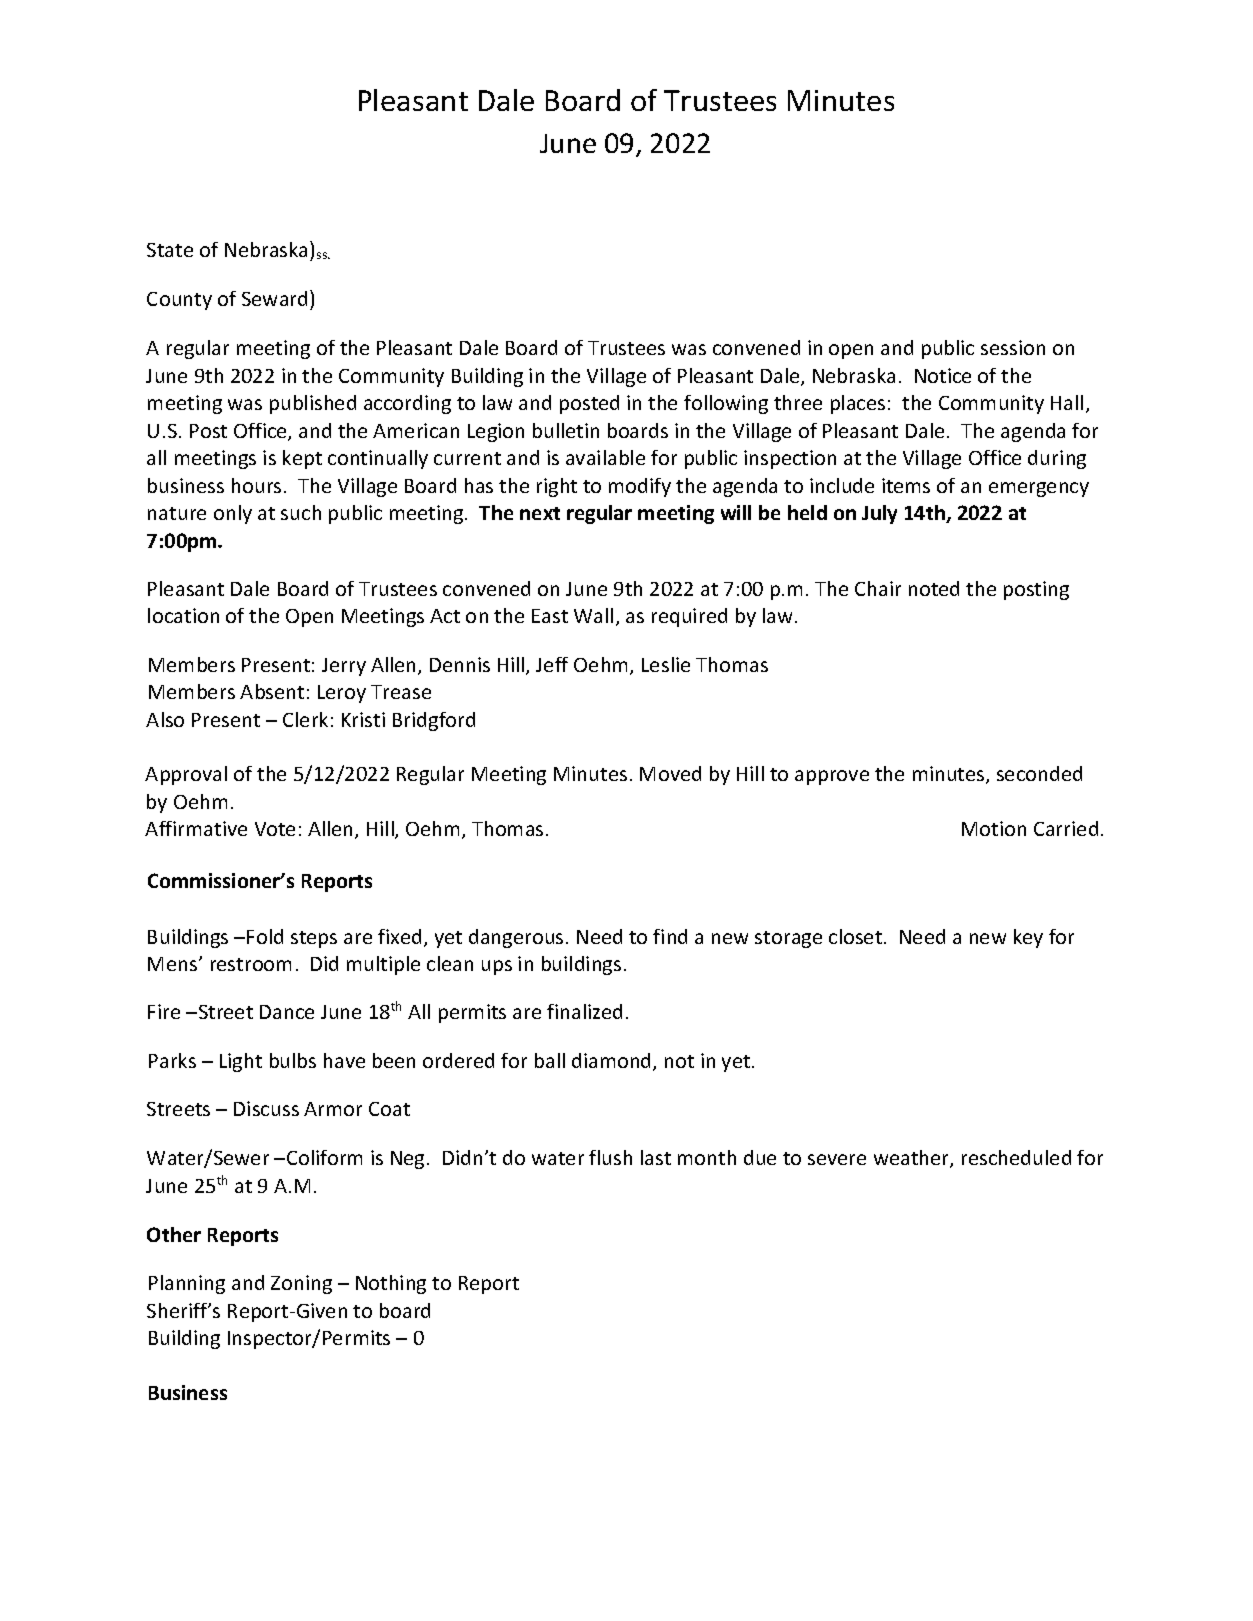  Describe the element at coordinates (640, 487) in the screenshot. I see `modify` at that location.
